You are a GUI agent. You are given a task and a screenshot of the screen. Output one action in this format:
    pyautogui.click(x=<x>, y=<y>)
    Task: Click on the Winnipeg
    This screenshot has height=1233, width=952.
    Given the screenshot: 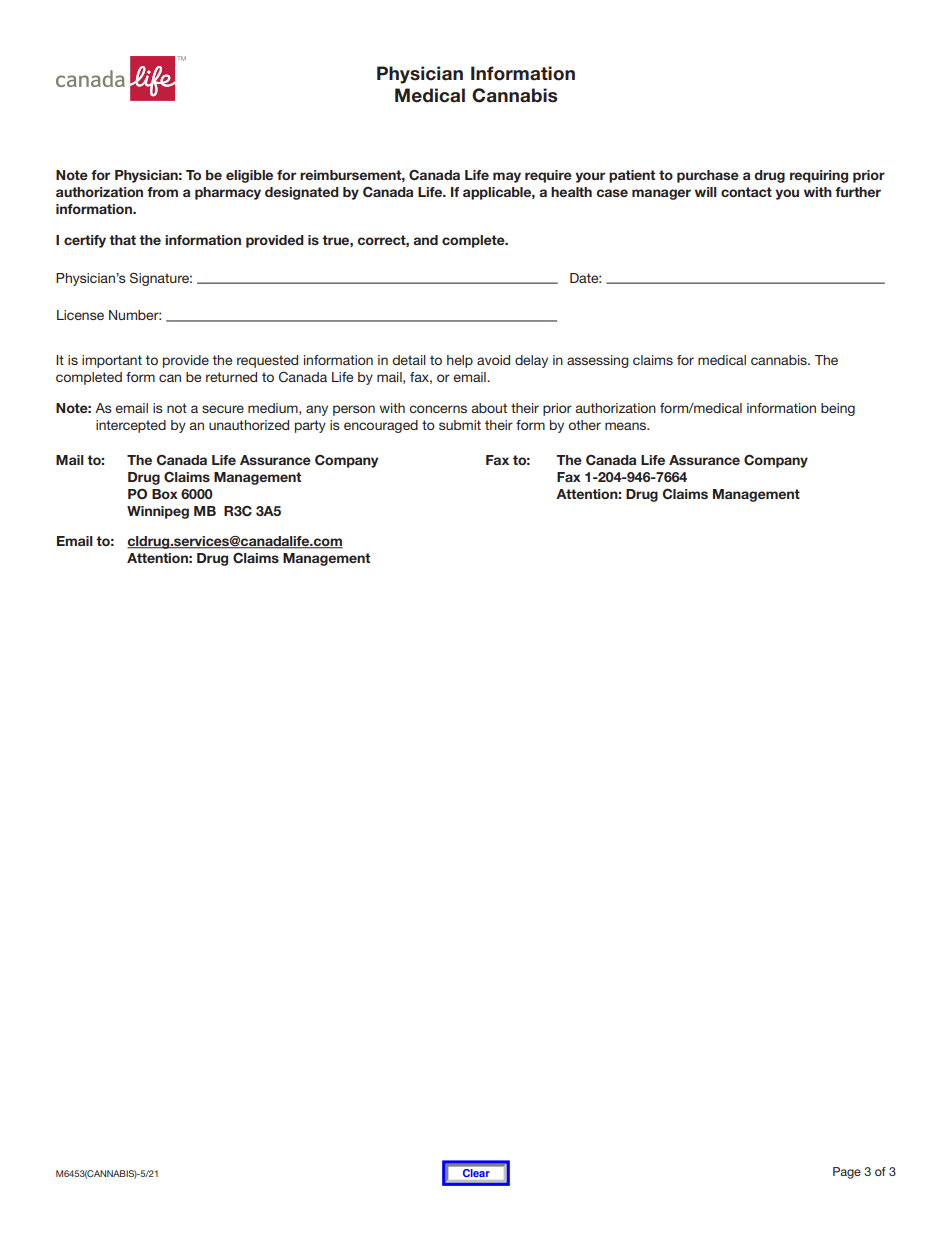 What is the action you would take?
    pyautogui.click(x=158, y=512)
